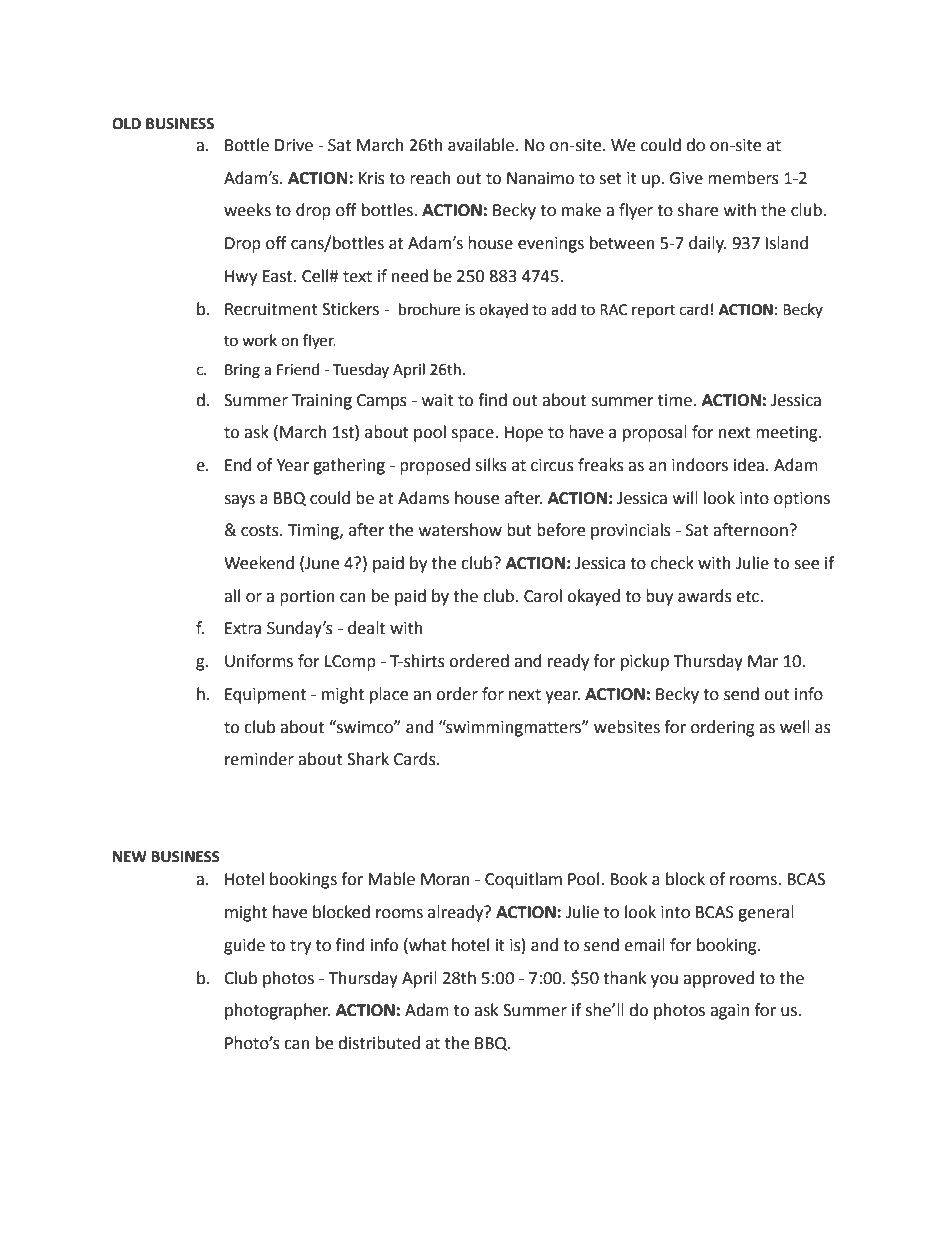 The image size is (952, 1233). I want to click on all, so click(232, 596).
